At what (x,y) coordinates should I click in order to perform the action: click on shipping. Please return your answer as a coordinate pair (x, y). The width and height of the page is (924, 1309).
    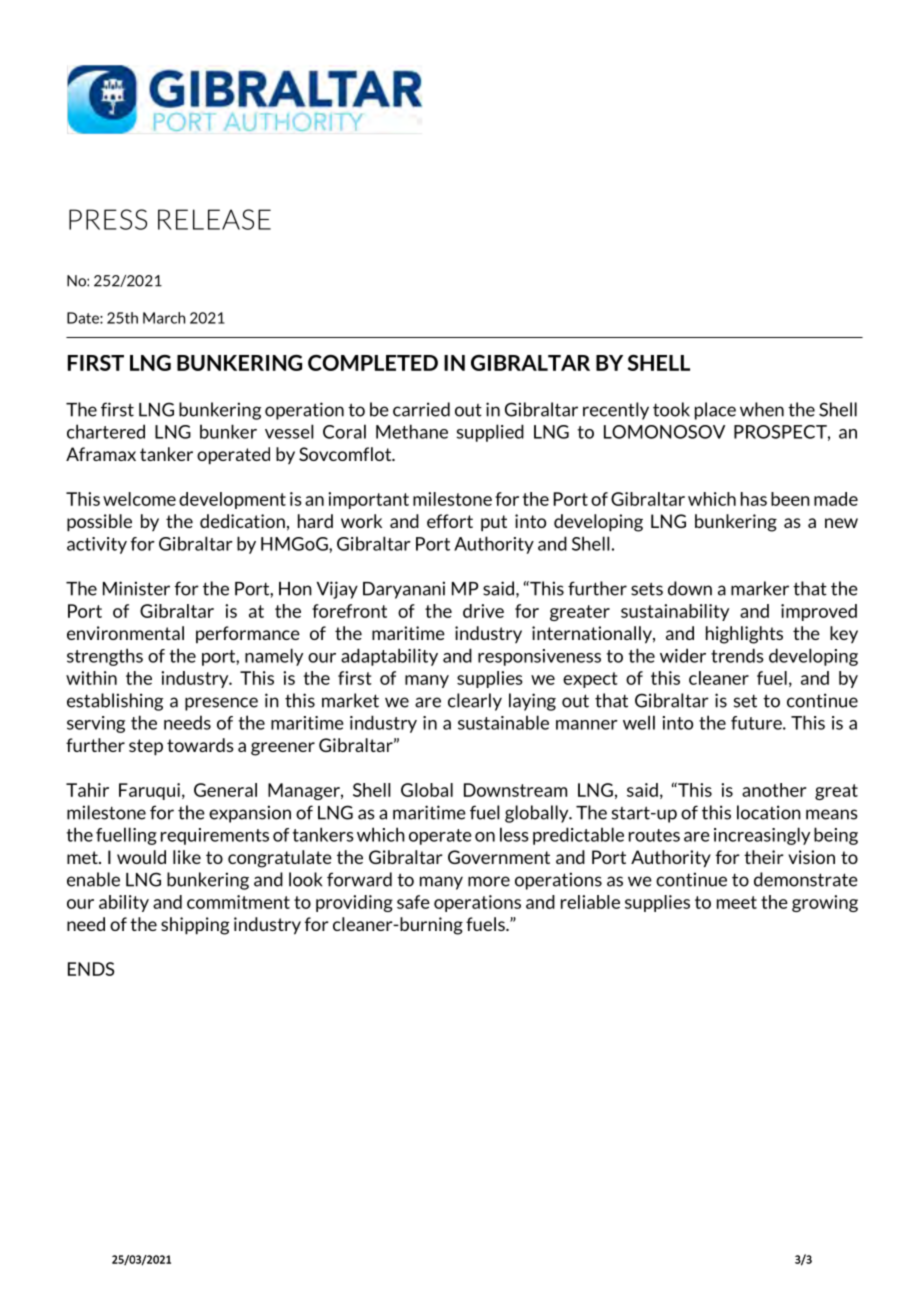
    Looking at the image, I should click on (195, 926).
